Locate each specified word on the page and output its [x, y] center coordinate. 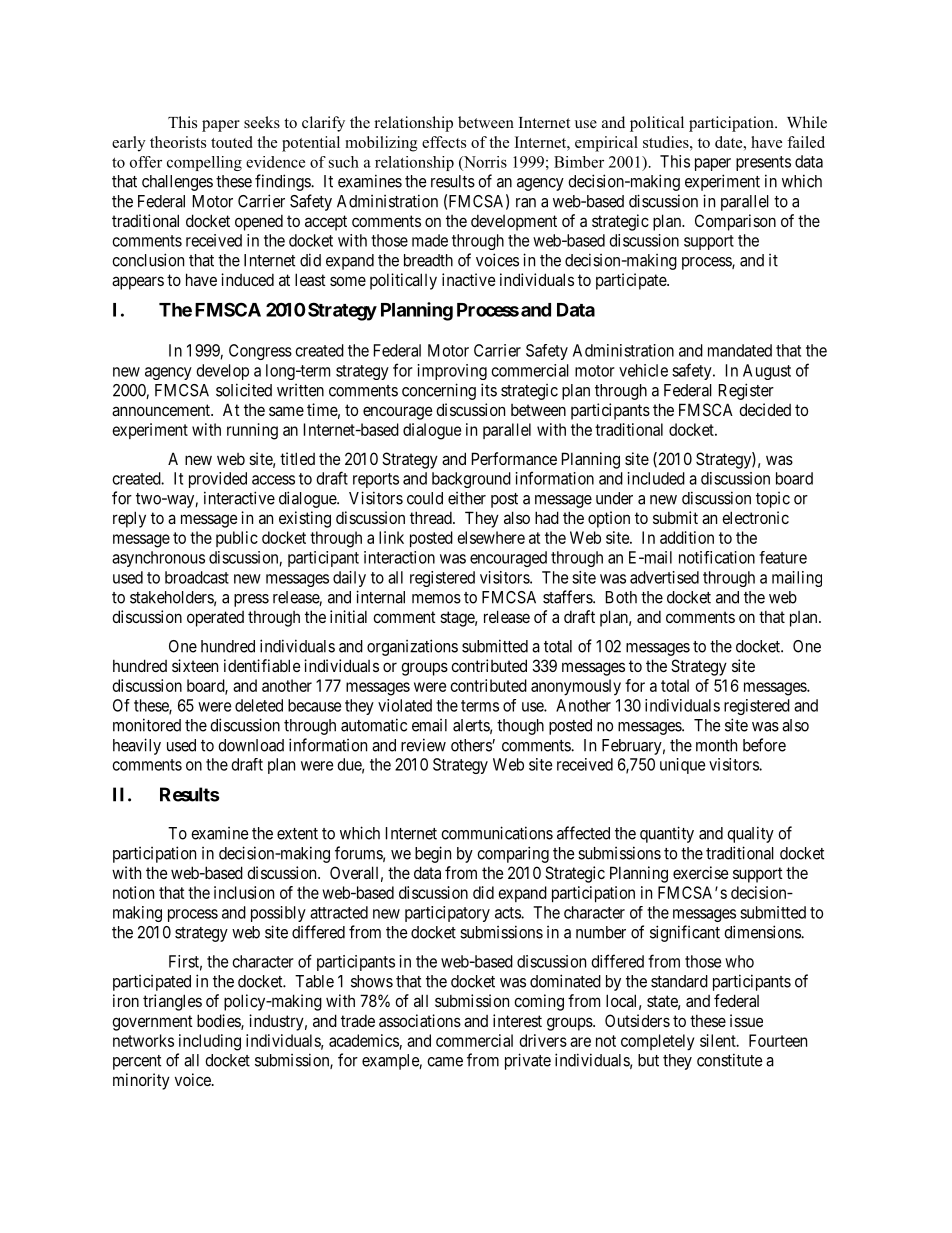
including [210, 1042]
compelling [204, 163]
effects [444, 142]
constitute [730, 1060]
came [445, 1062]
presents [763, 163]
